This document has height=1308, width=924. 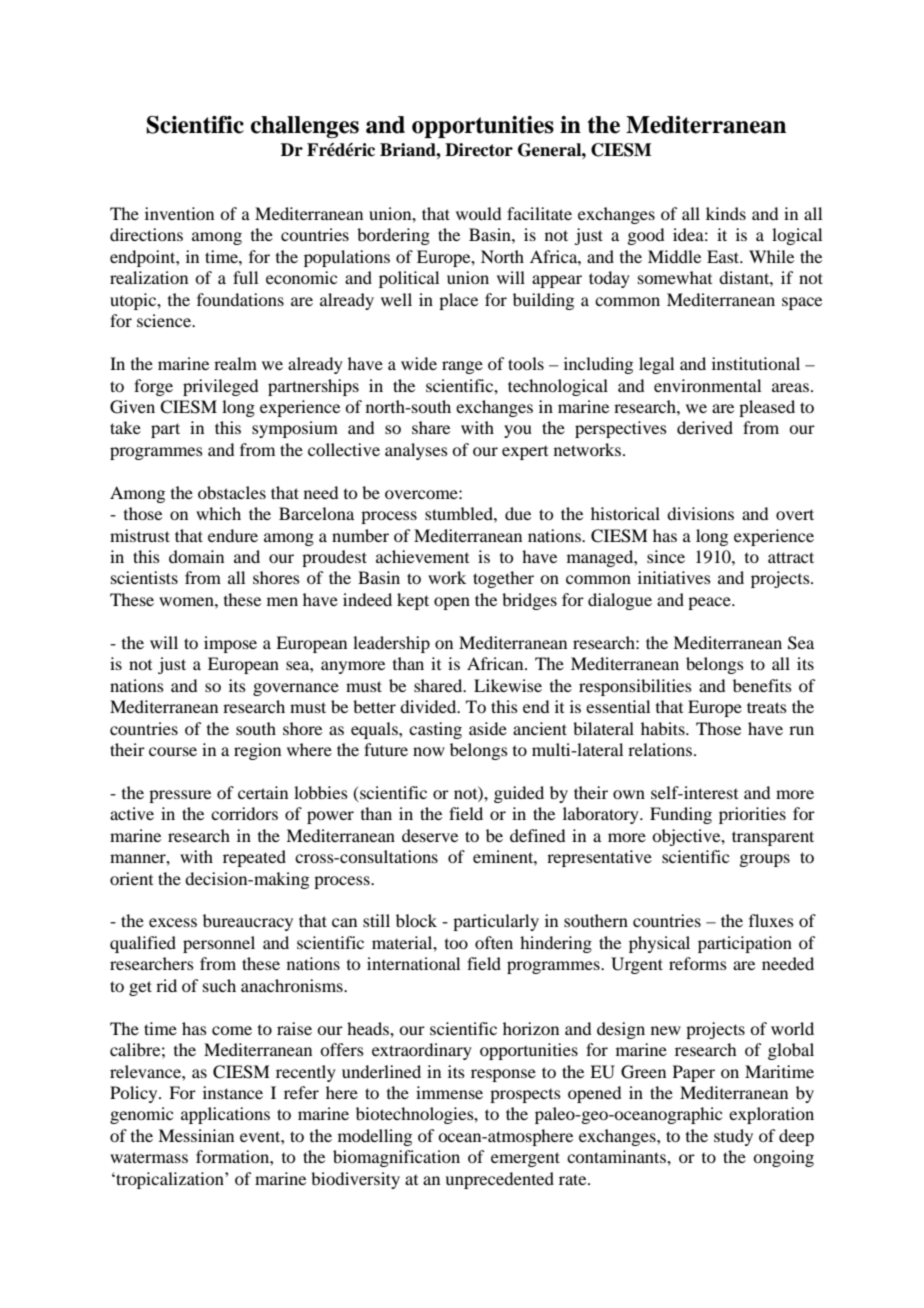 I want to click on invention, so click(x=179, y=213).
